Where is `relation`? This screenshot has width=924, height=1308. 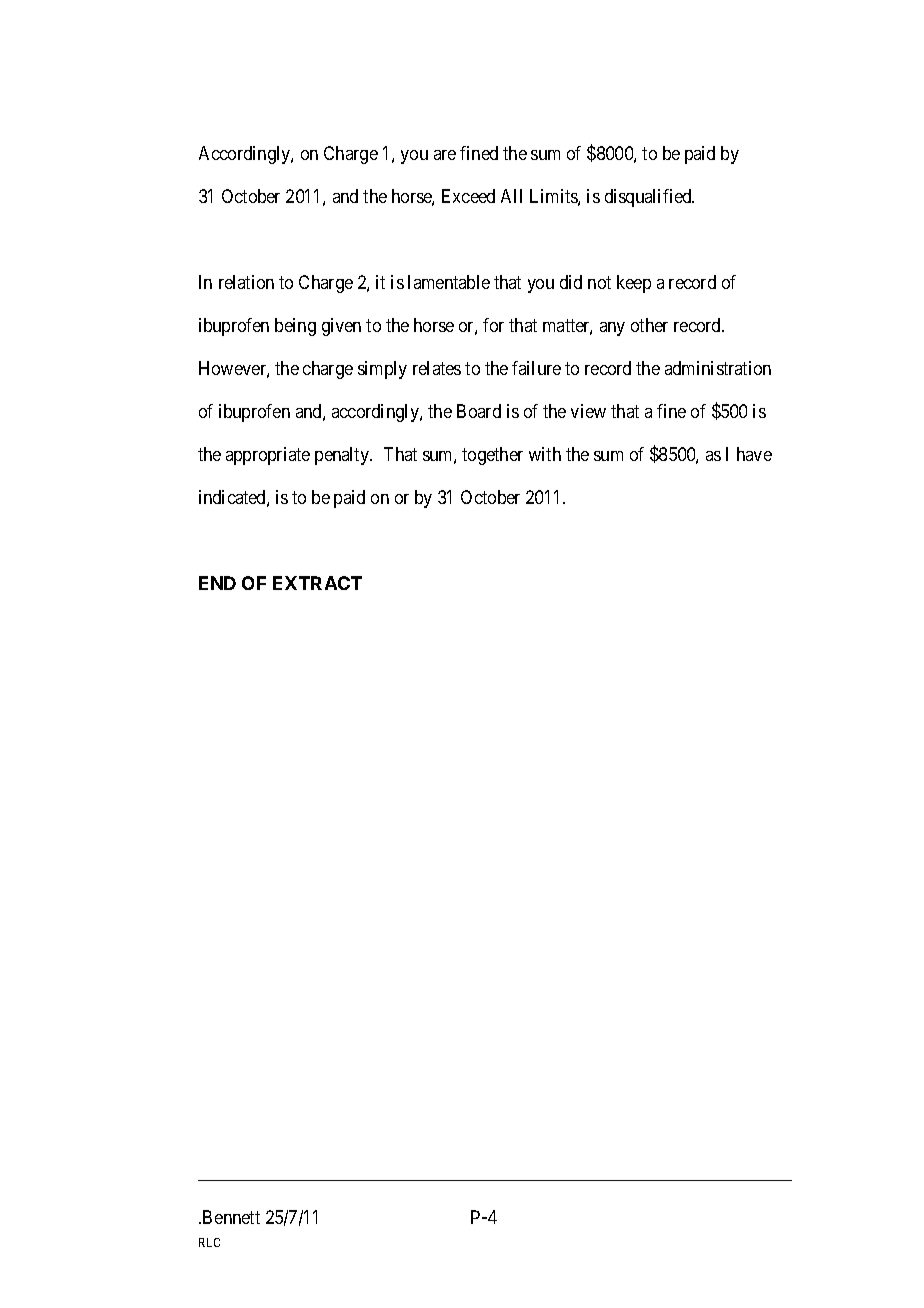
relation is located at coordinates (246, 282).
